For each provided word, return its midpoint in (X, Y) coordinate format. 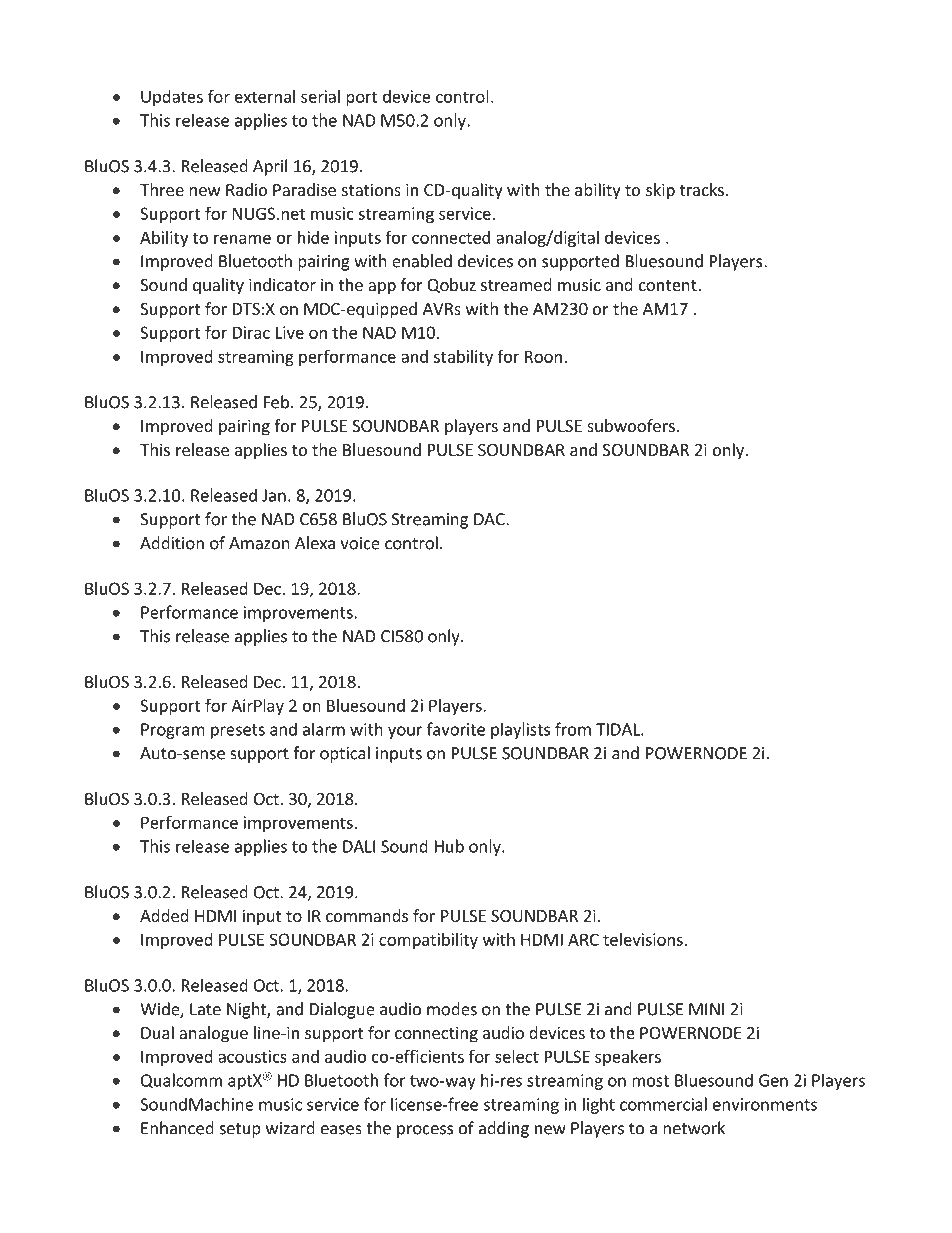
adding (504, 1129)
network (694, 1128)
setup (240, 1130)
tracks (702, 189)
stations (371, 189)
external (265, 96)
